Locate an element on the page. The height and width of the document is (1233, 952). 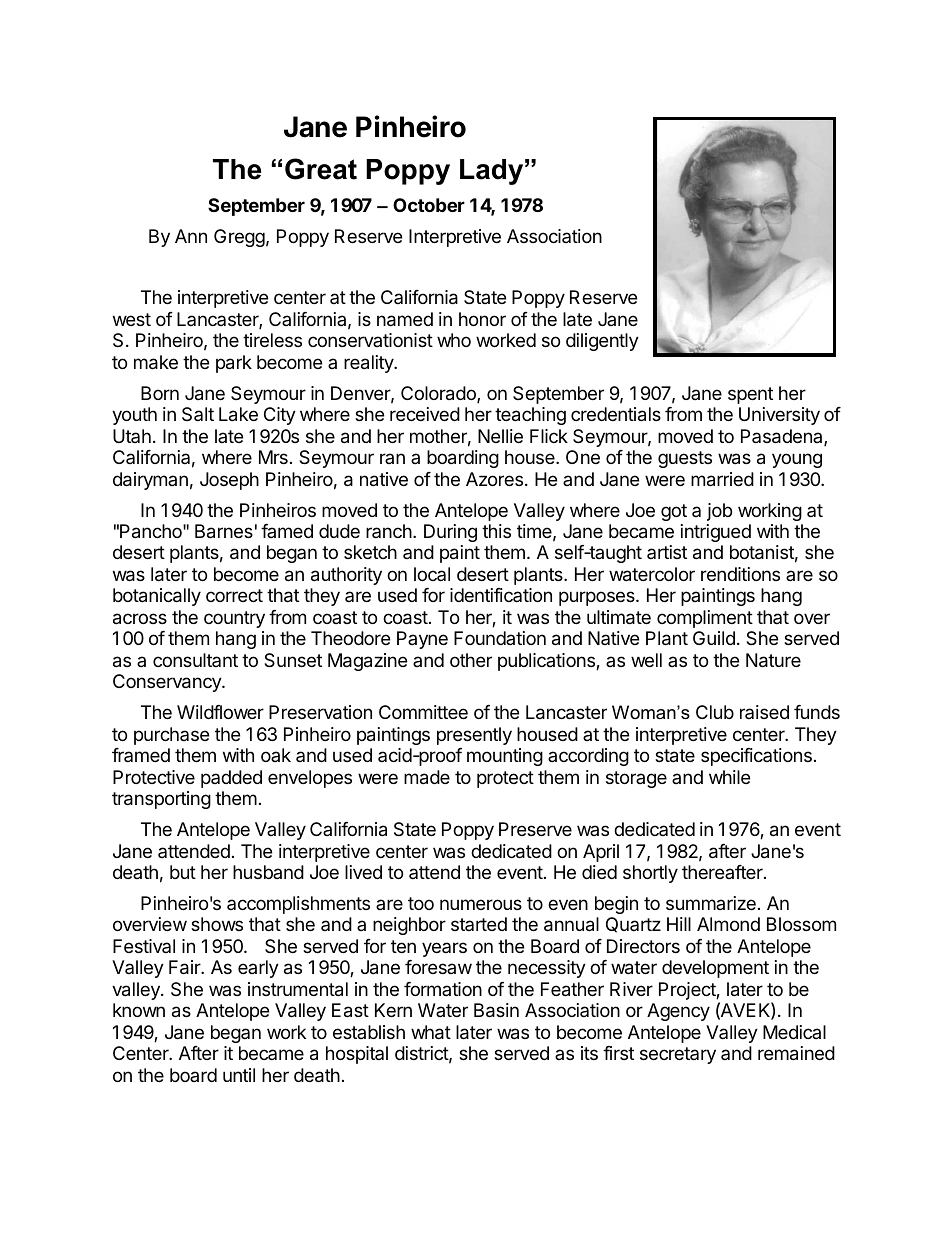
compliment is located at coordinates (705, 619).
